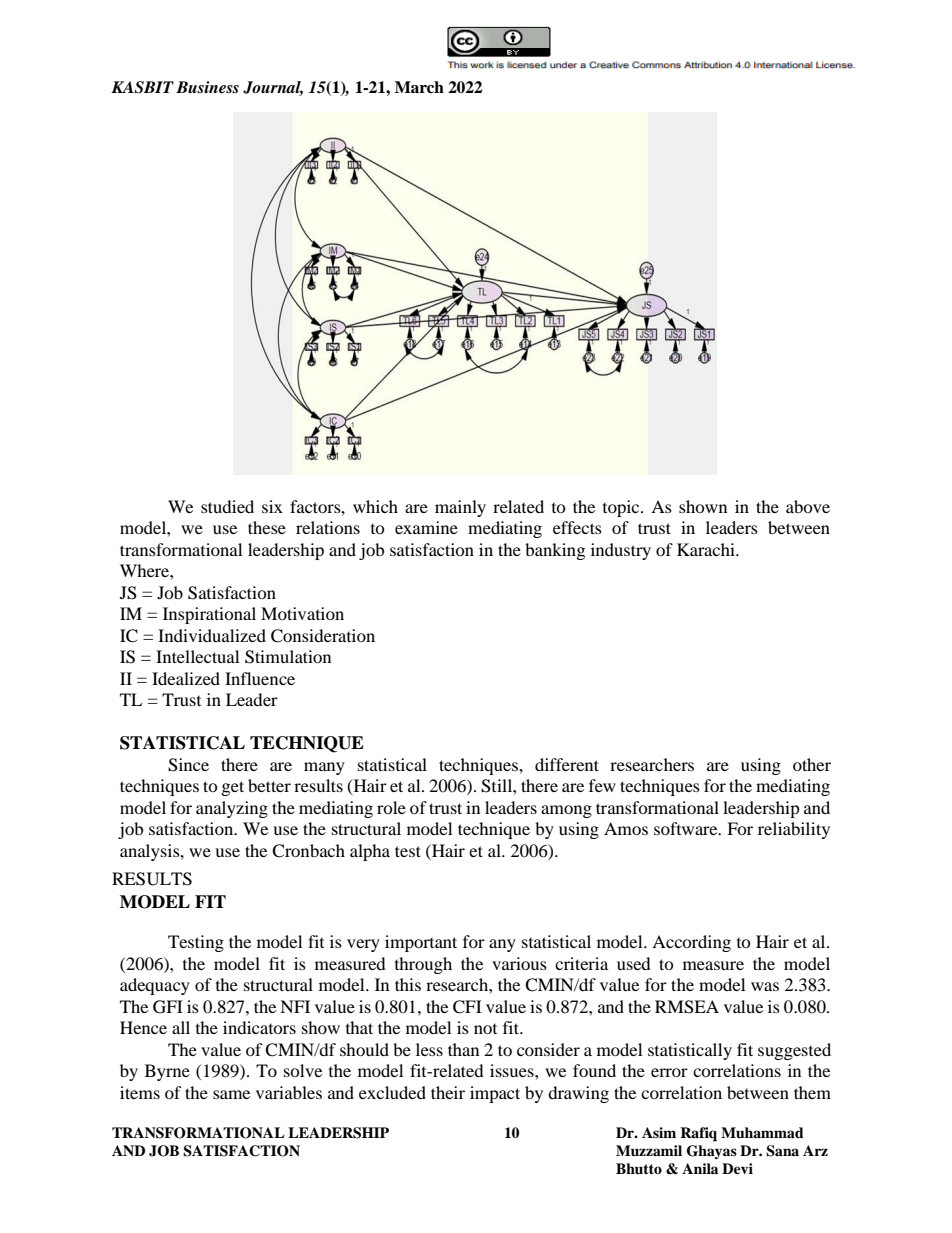 The image size is (952, 1233). What do you see at coordinates (419, 87) in the screenshot?
I see `March` at bounding box center [419, 87].
